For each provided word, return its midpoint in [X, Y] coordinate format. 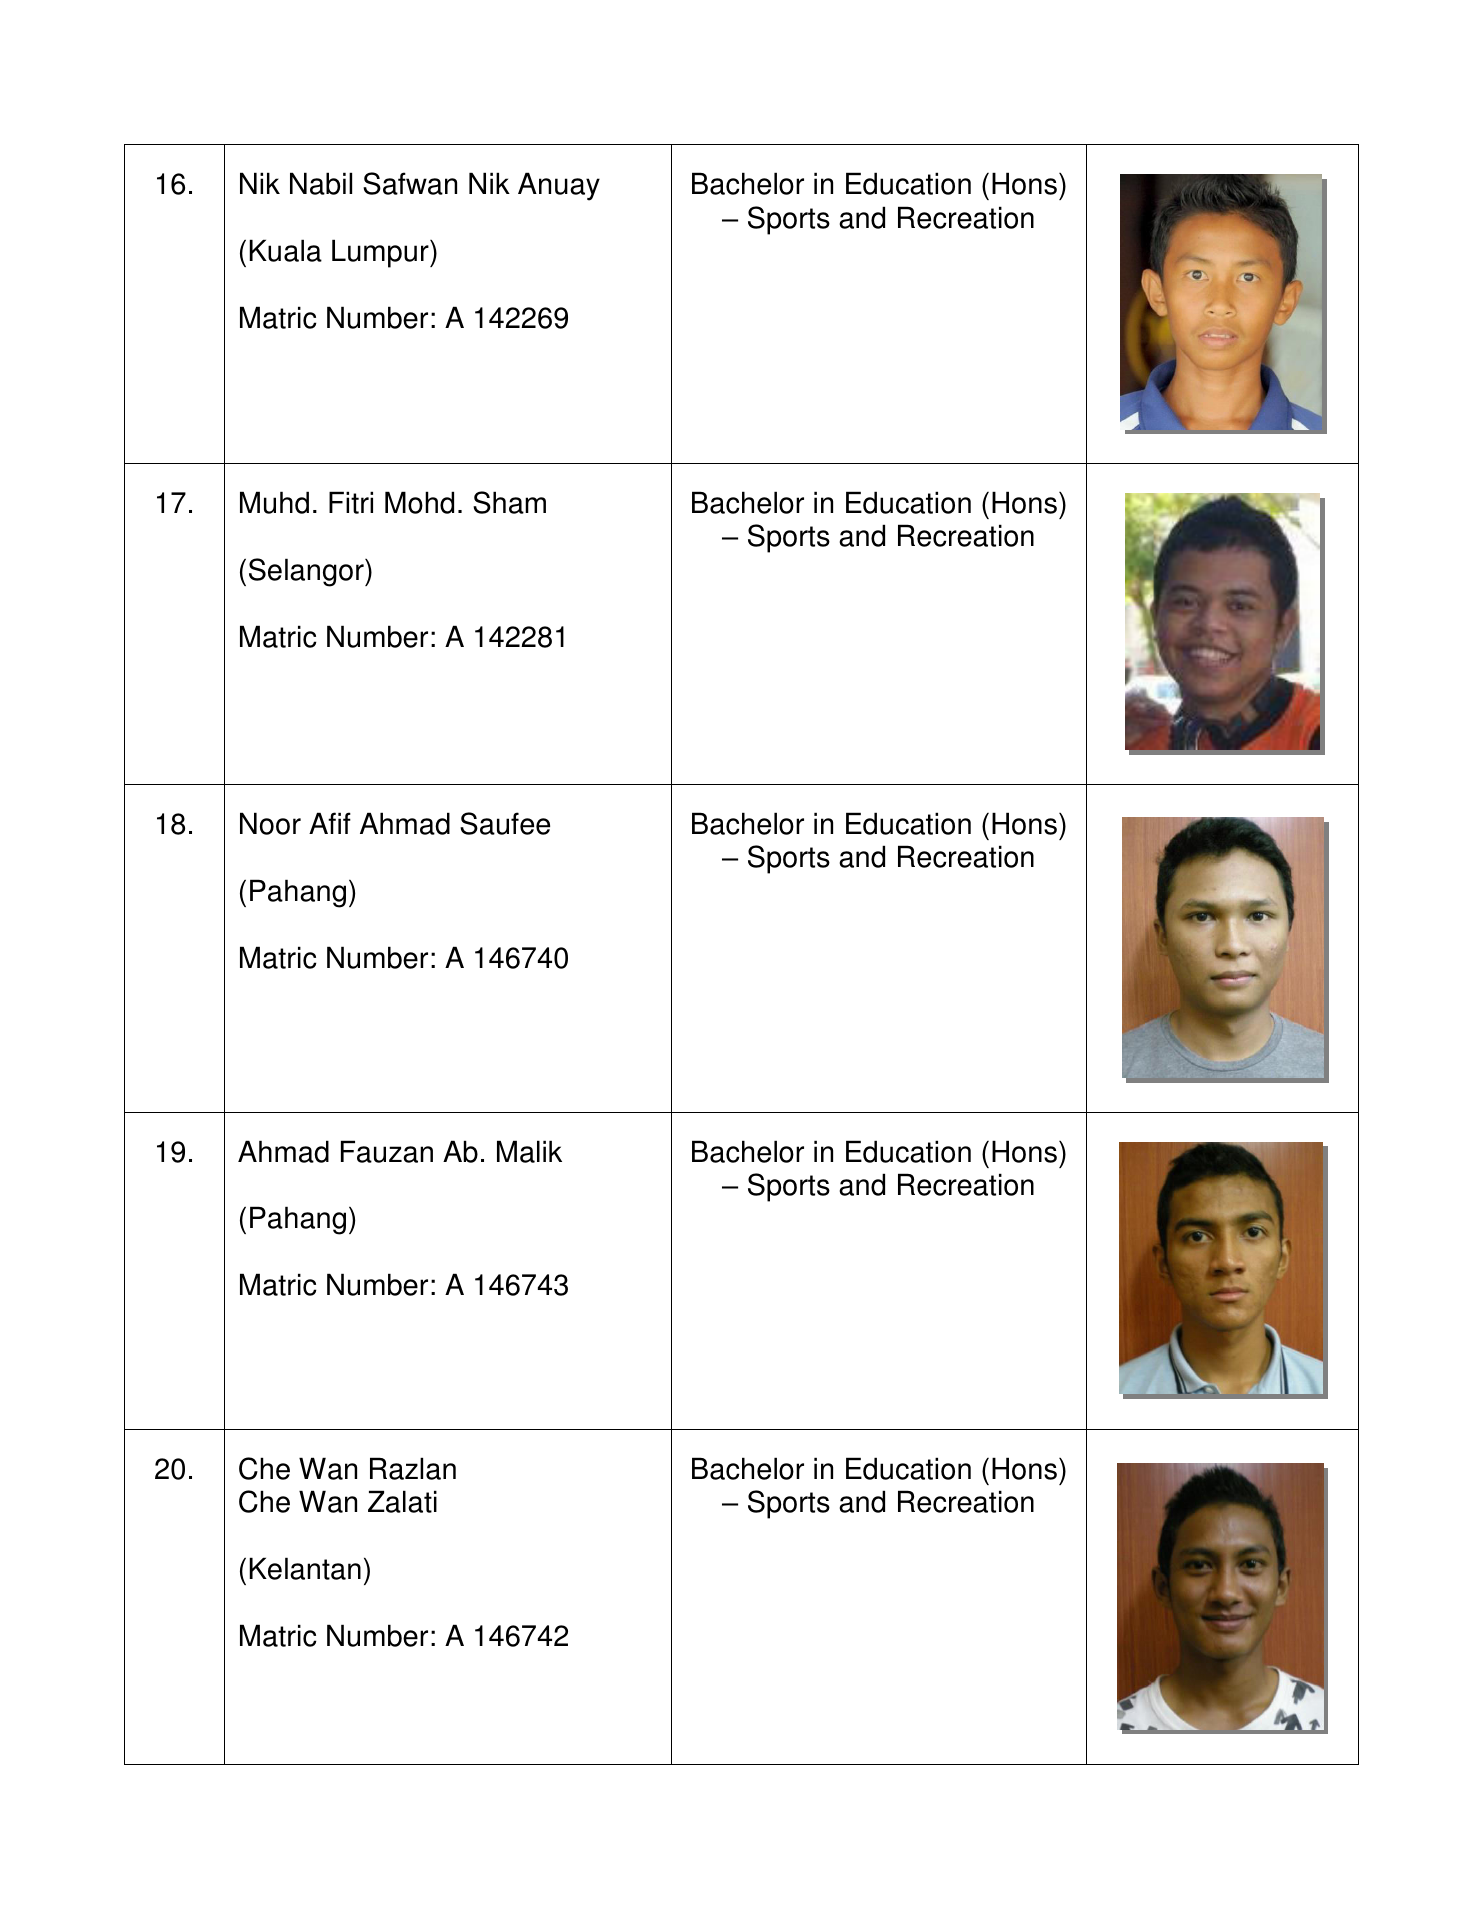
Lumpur [381, 253]
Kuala [285, 250]
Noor [270, 823]
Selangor [307, 572]
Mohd [419, 502]
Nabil [321, 183]
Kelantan [305, 1568]
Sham [509, 502]
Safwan [410, 183]
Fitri [351, 502]
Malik [529, 1151]
